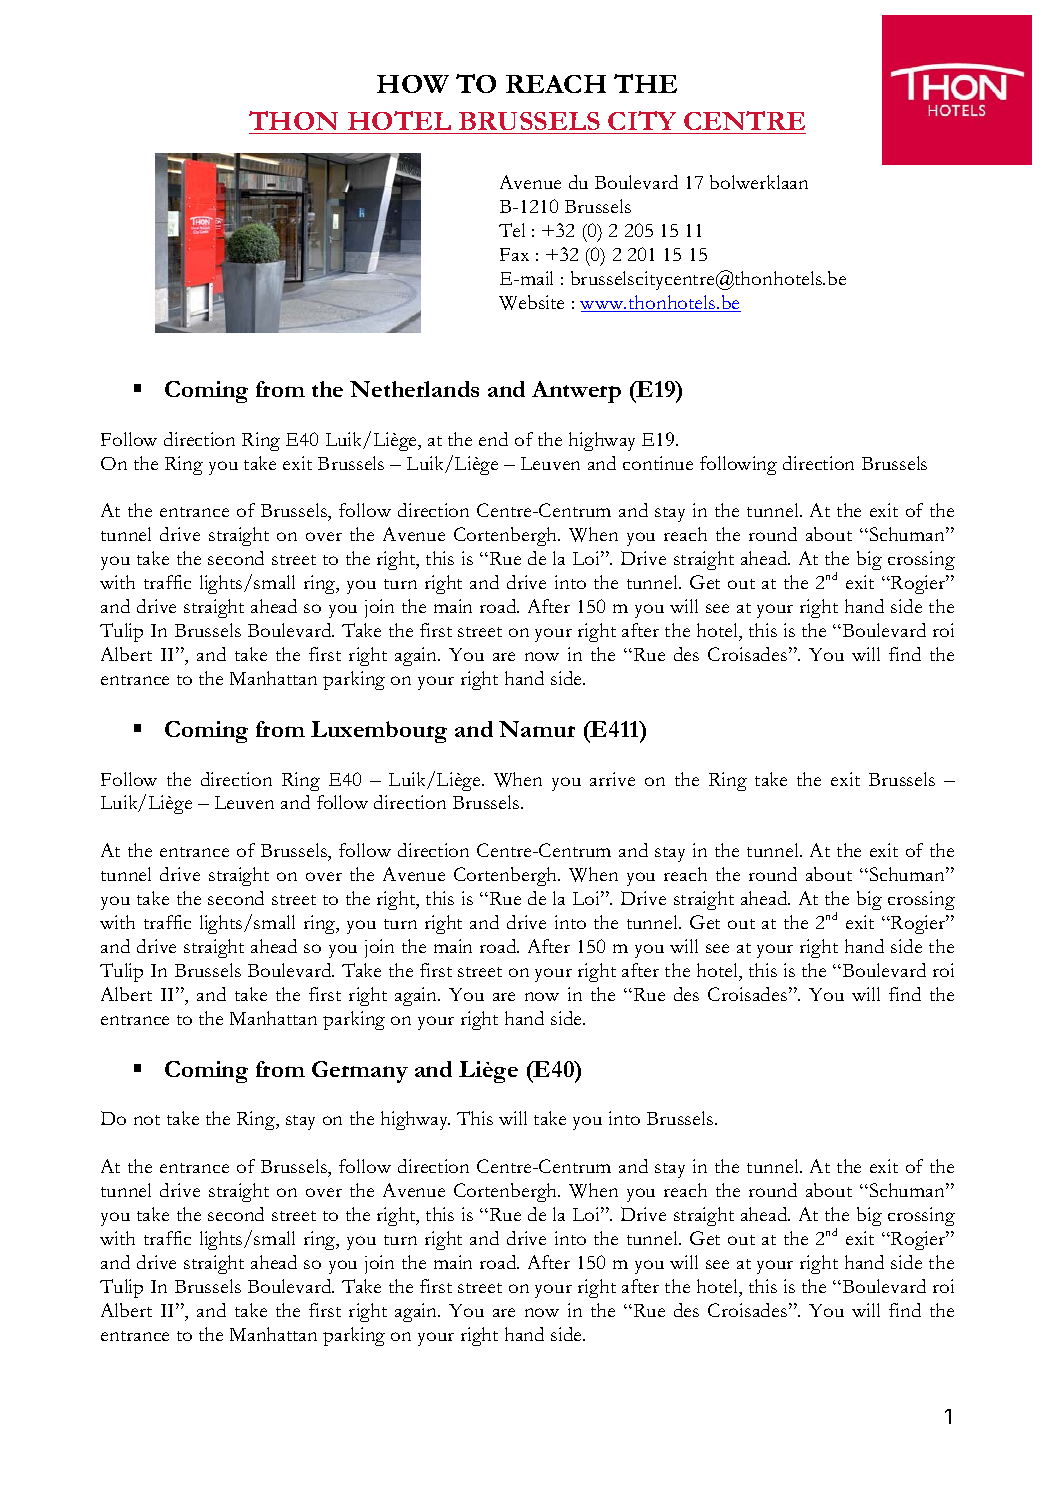 The image size is (1055, 1492). Describe the element at coordinates (147, 1120) in the screenshot. I see `not` at that location.
